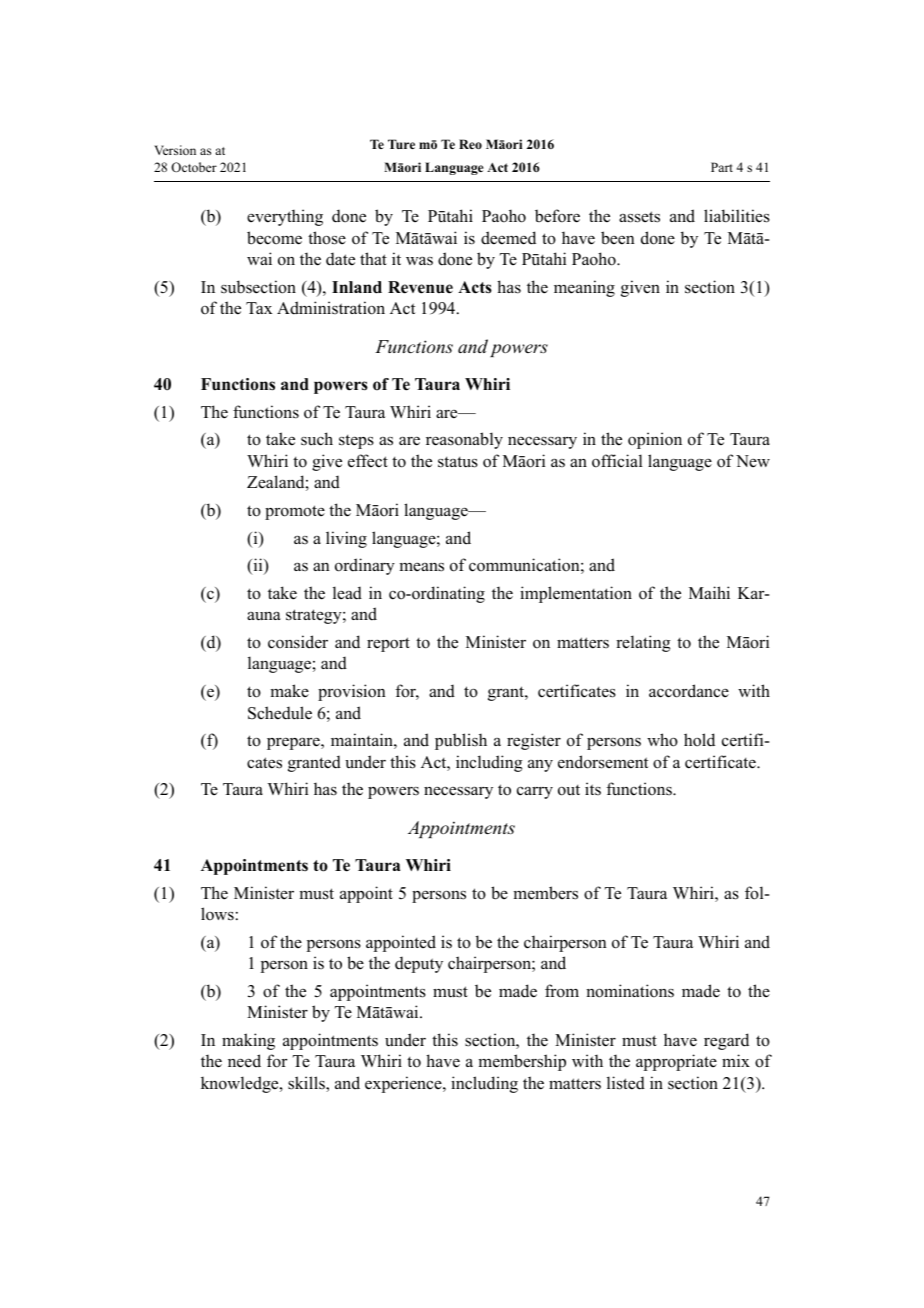  I want to click on need, so click(244, 1061).
